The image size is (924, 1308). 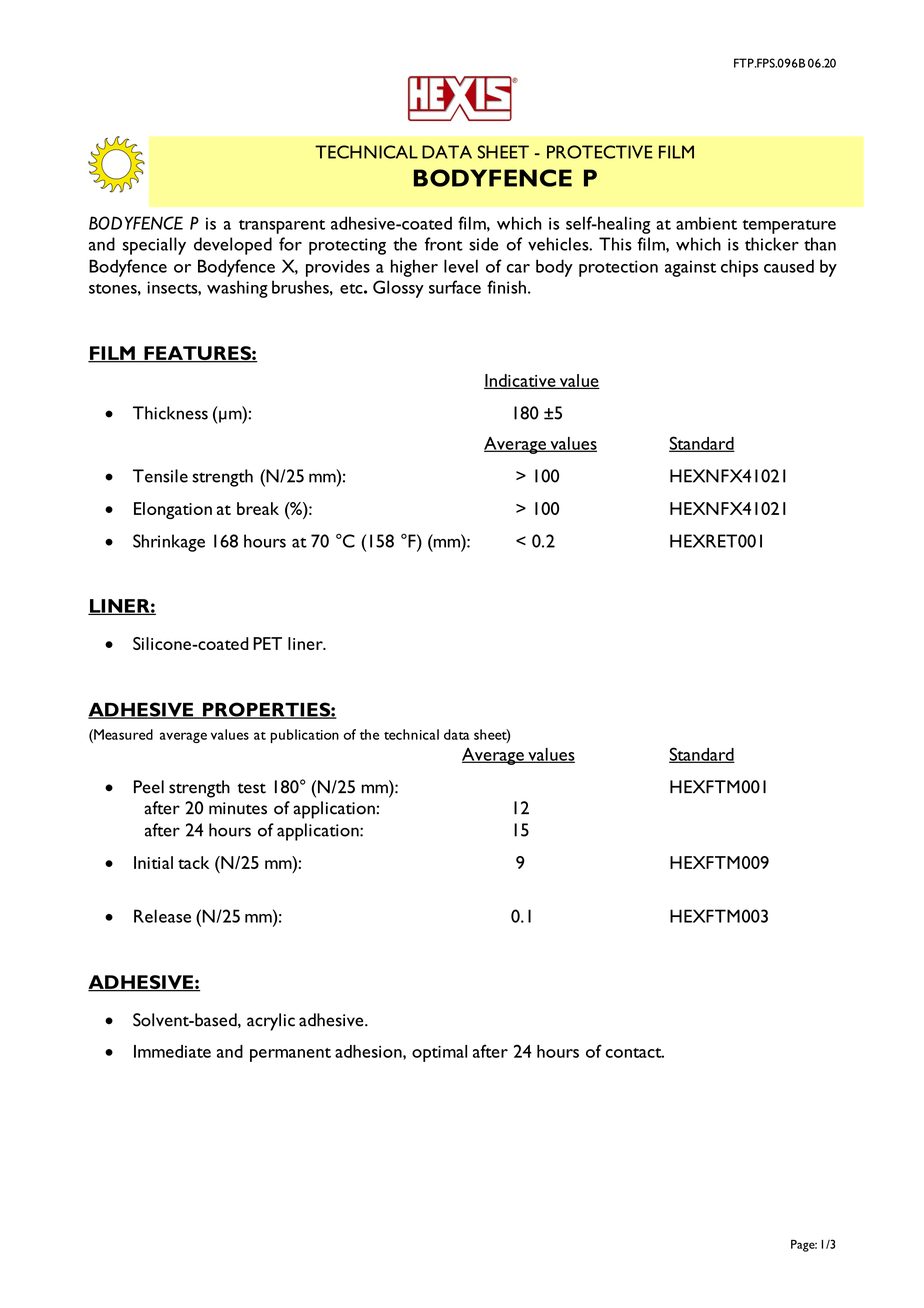 What do you see at coordinates (739, 268) in the page?
I see `chips` at bounding box center [739, 268].
